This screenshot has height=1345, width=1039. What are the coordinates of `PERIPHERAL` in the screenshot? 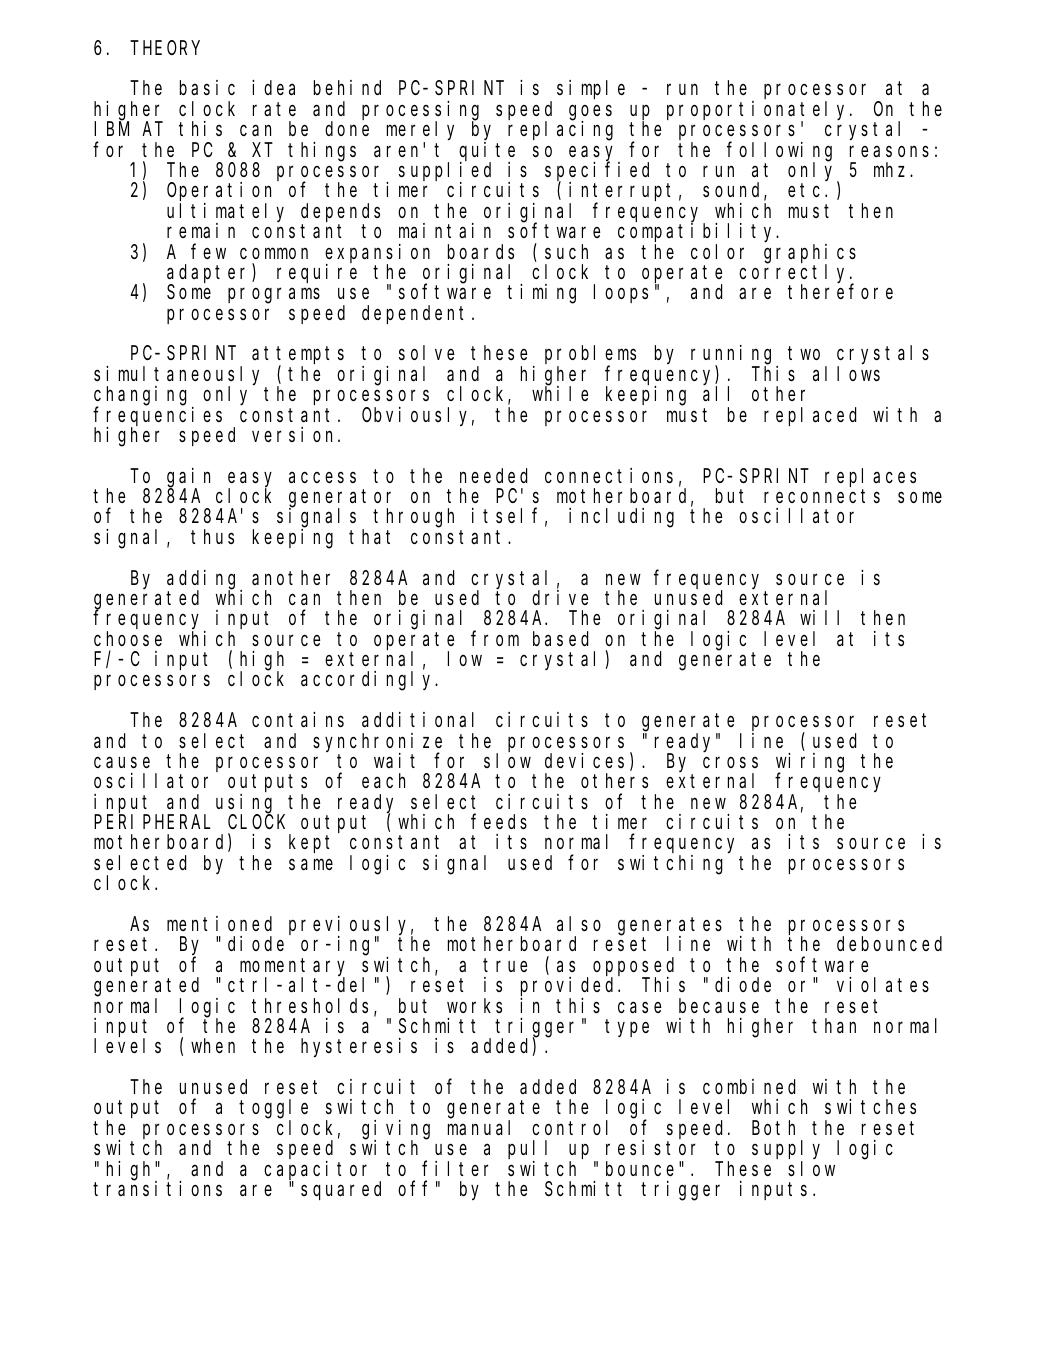 It's located at (152, 822).
